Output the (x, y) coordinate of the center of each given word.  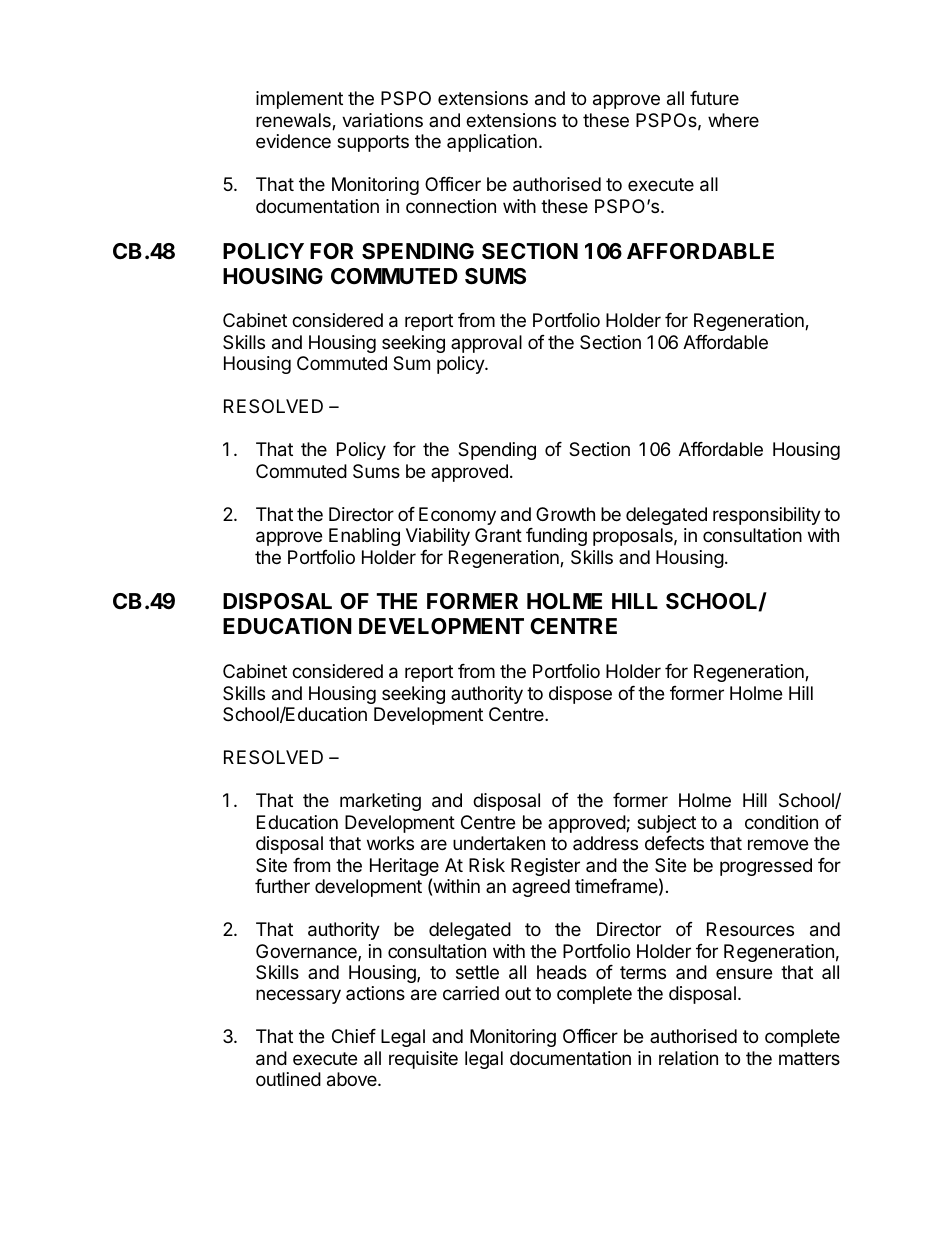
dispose (580, 695)
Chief (354, 1036)
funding (556, 537)
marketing (380, 802)
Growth (565, 514)
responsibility (767, 516)
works (390, 843)
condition (781, 822)
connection (451, 206)
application (492, 143)
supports (373, 143)
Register (545, 867)
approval (486, 344)
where (733, 120)
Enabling (364, 537)
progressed (766, 867)
